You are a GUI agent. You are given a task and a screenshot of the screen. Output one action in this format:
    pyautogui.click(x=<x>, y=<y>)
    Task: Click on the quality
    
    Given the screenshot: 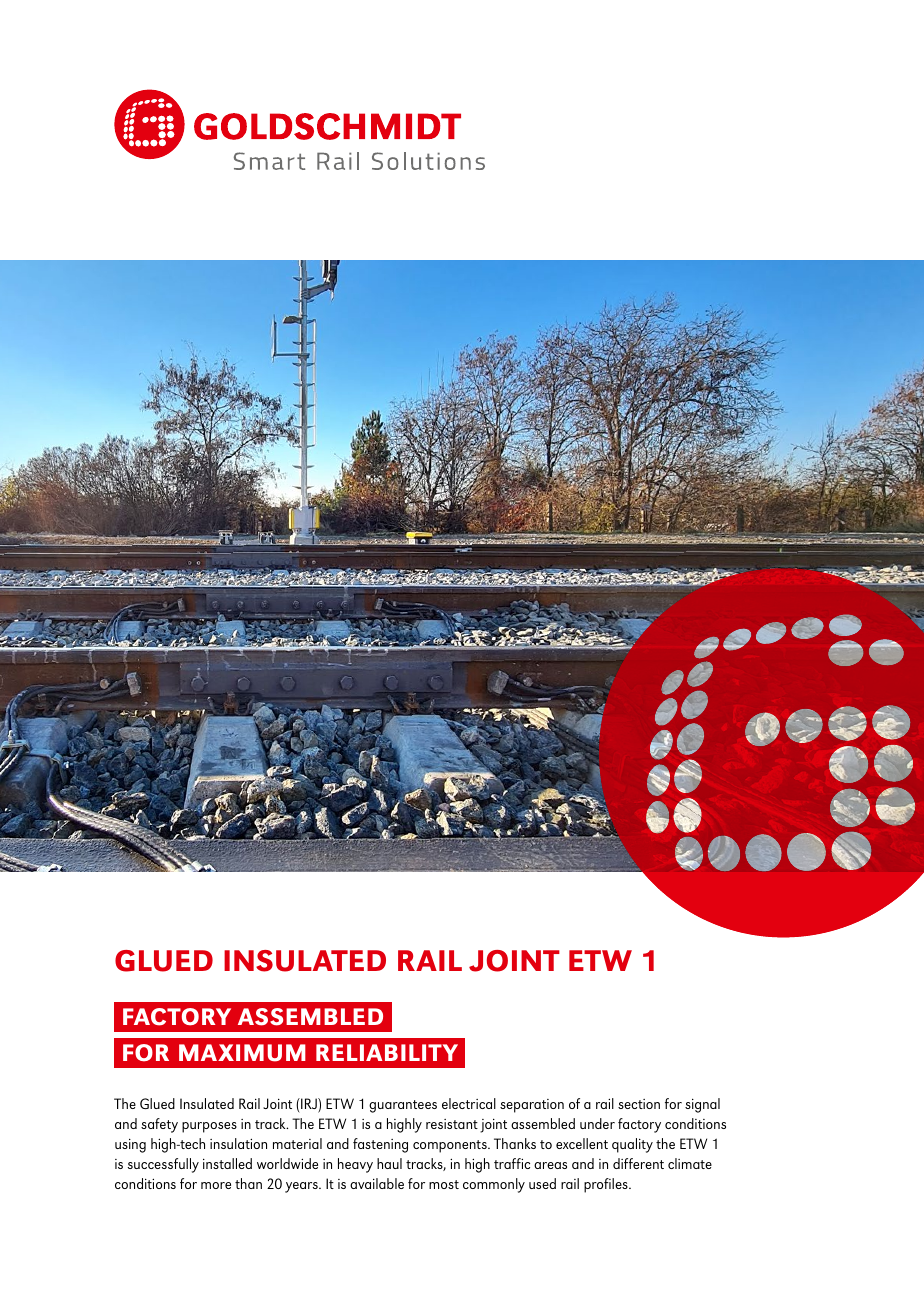 What is the action you would take?
    pyautogui.click(x=632, y=1145)
